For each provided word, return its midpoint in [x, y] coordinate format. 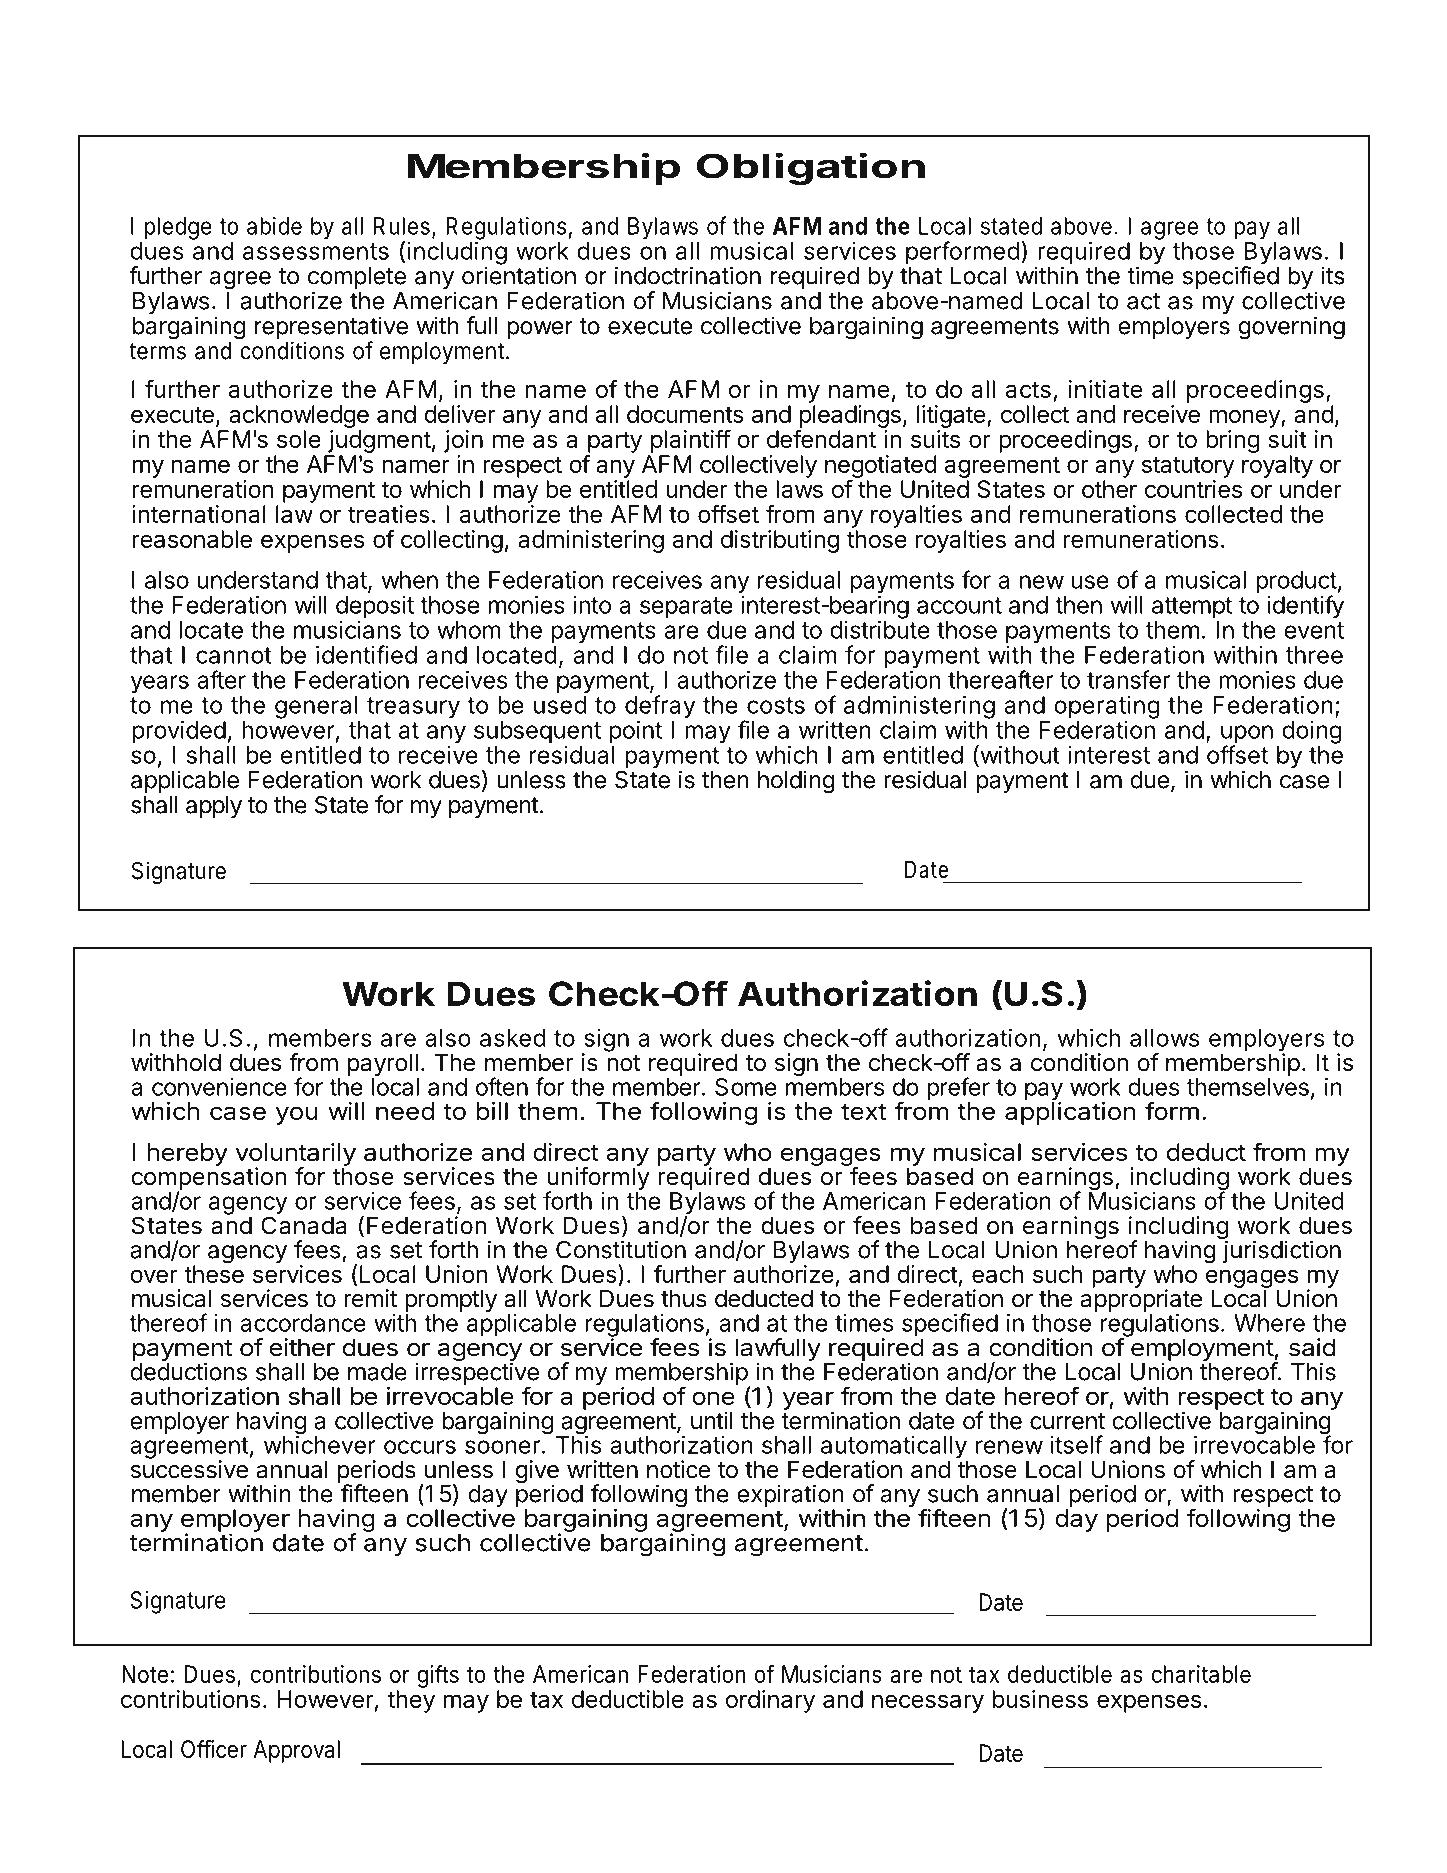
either [302, 1347]
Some [746, 1087]
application [1070, 1112]
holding [796, 782]
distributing [780, 541]
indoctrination [688, 275]
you [297, 1115]
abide [274, 226]
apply [214, 807]
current [1067, 1421]
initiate [1106, 389]
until [712, 1420]
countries [1193, 489]
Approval [296, 1751]
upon [1247, 735]
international [199, 514]
